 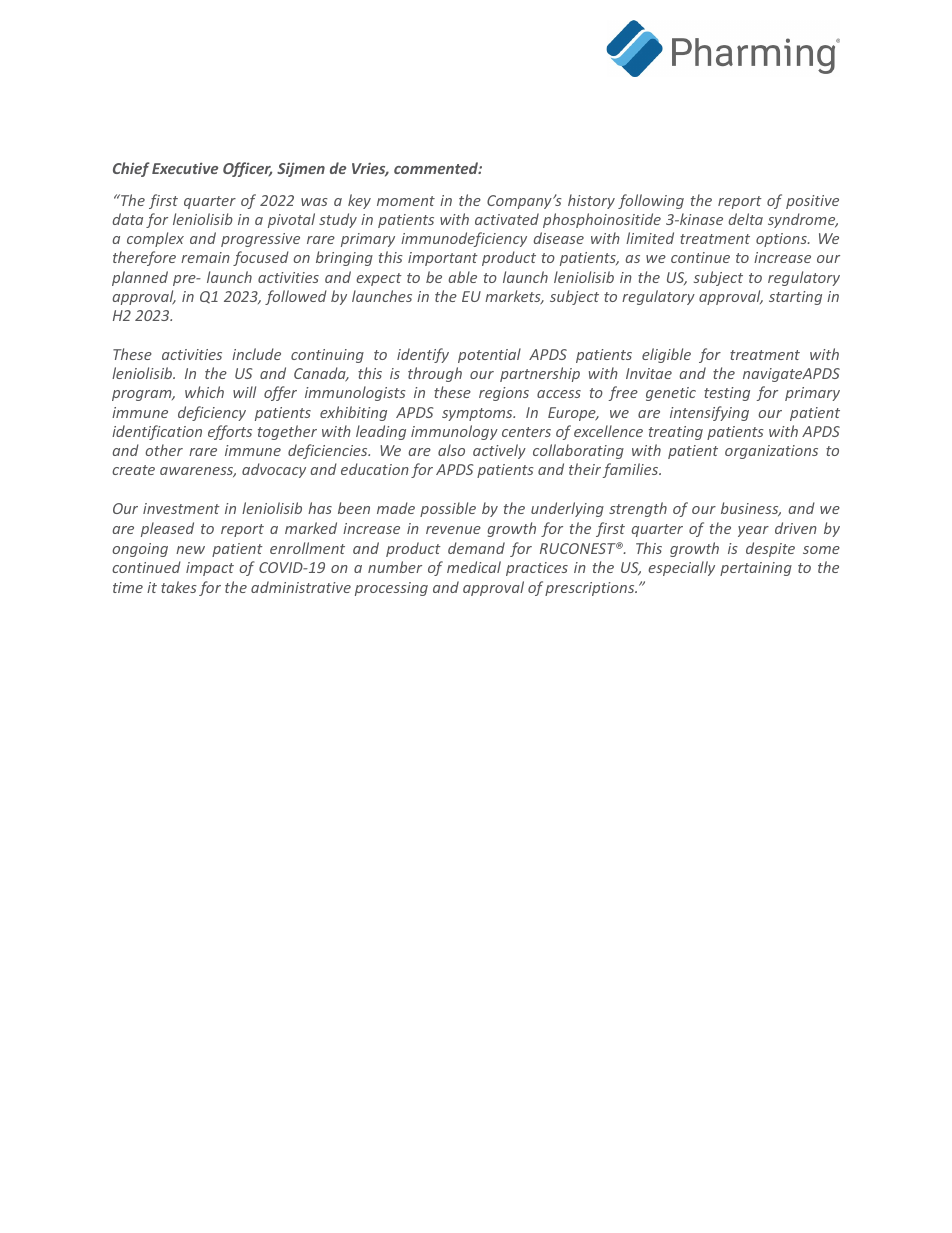 What do you see at coordinates (210, 569) in the document?
I see `impact` at bounding box center [210, 569].
